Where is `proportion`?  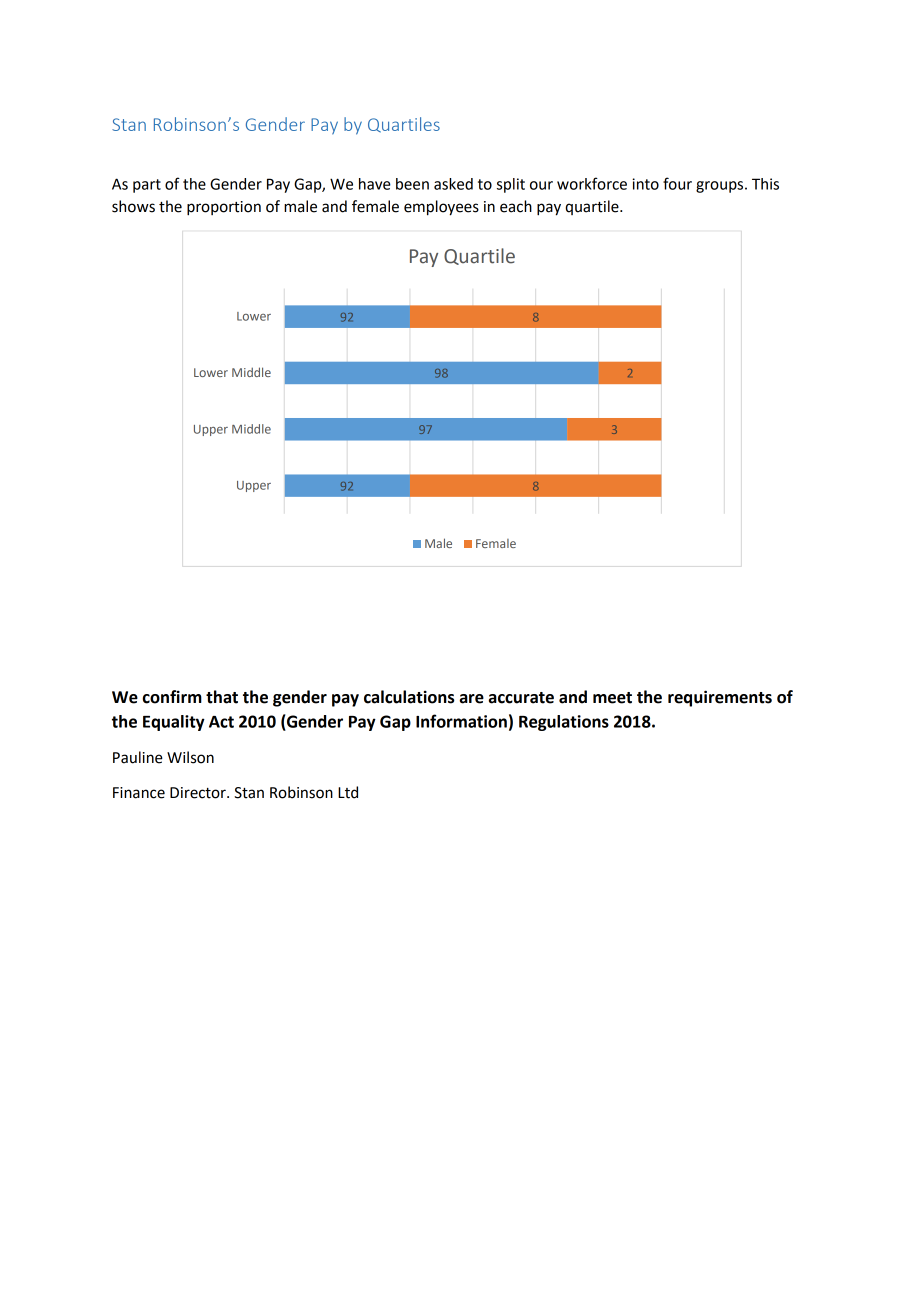
proportion is located at coordinates (224, 208).
